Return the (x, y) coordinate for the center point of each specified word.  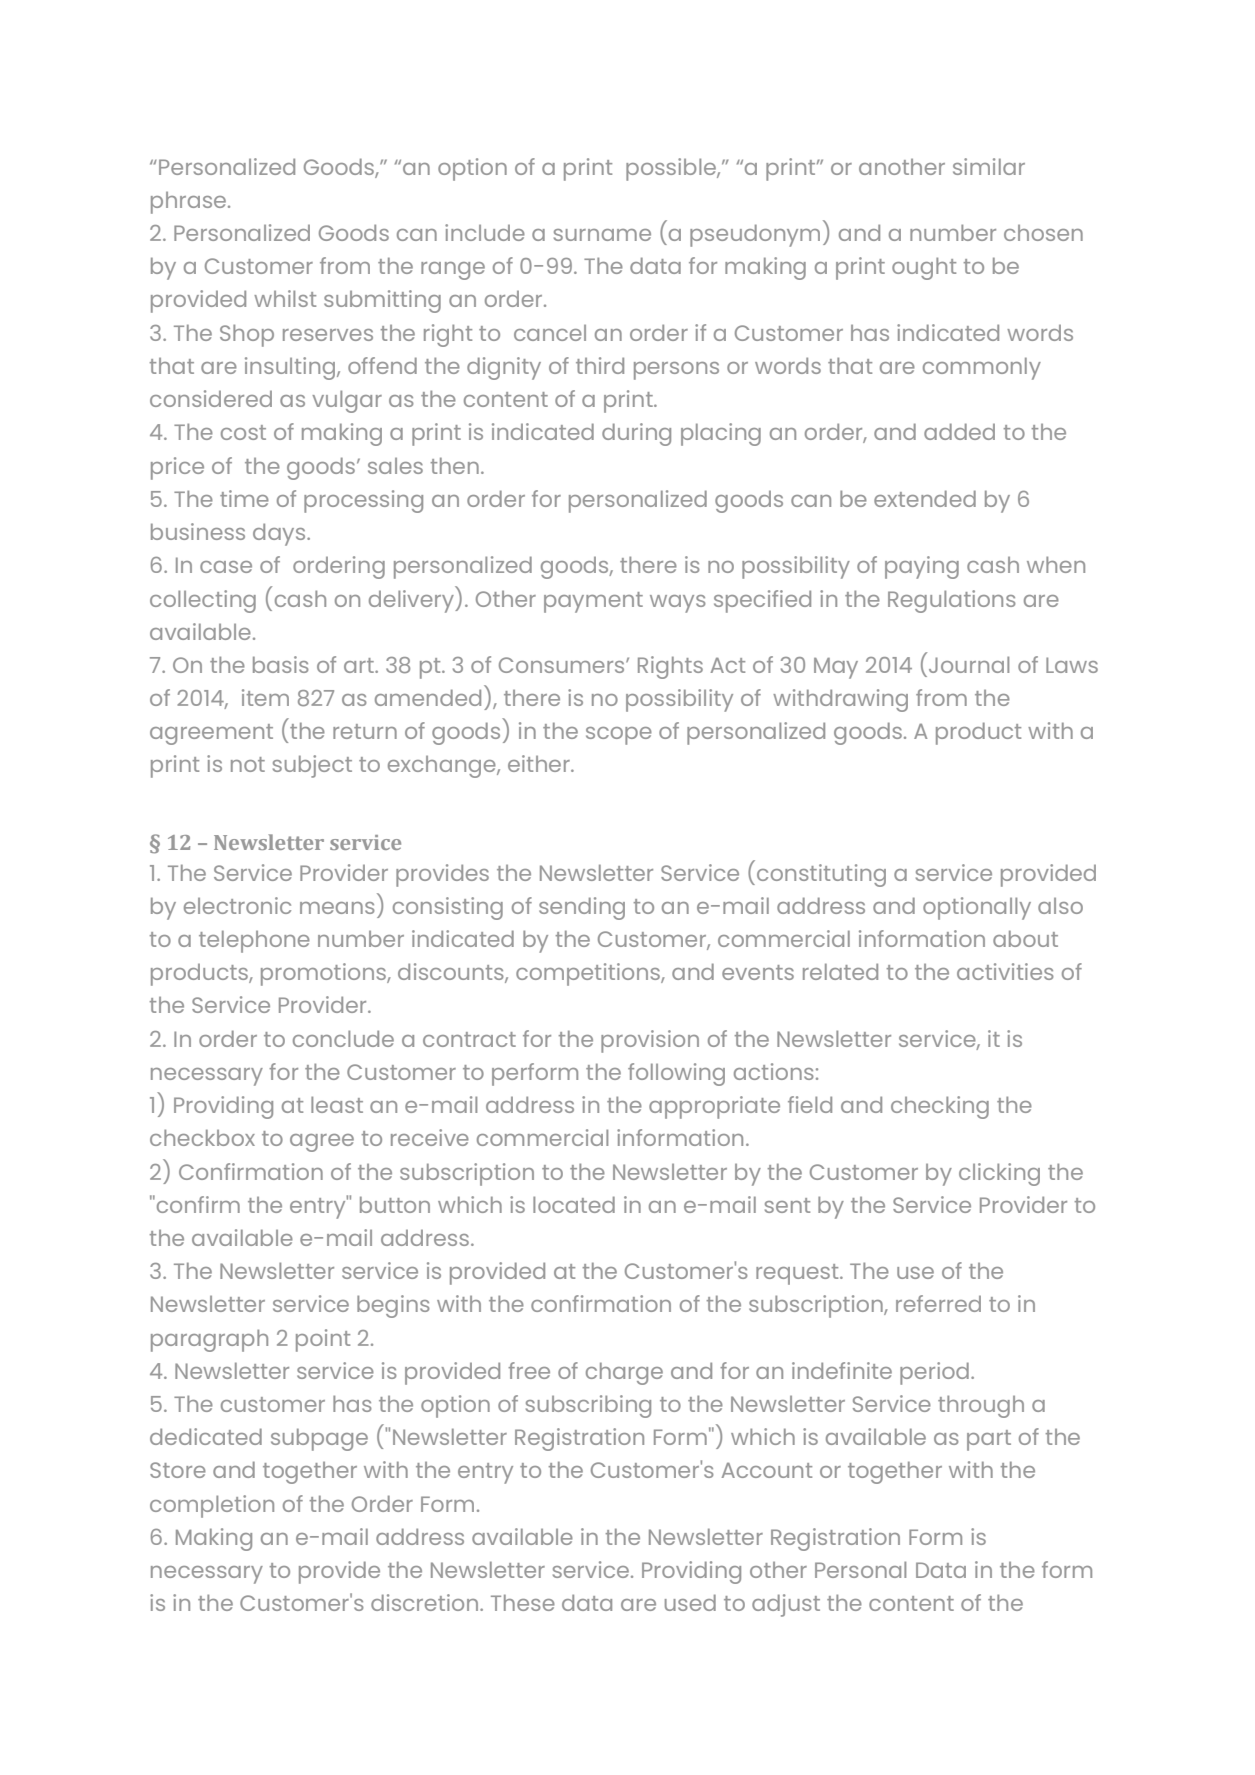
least (337, 1104)
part (989, 1440)
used (690, 1602)
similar (989, 166)
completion (212, 1506)
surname (602, 235)
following (676, 1074)
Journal (969, 664)
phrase (190, 203)
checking (940, 1107)
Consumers (563, 665)
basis (281, 664)
